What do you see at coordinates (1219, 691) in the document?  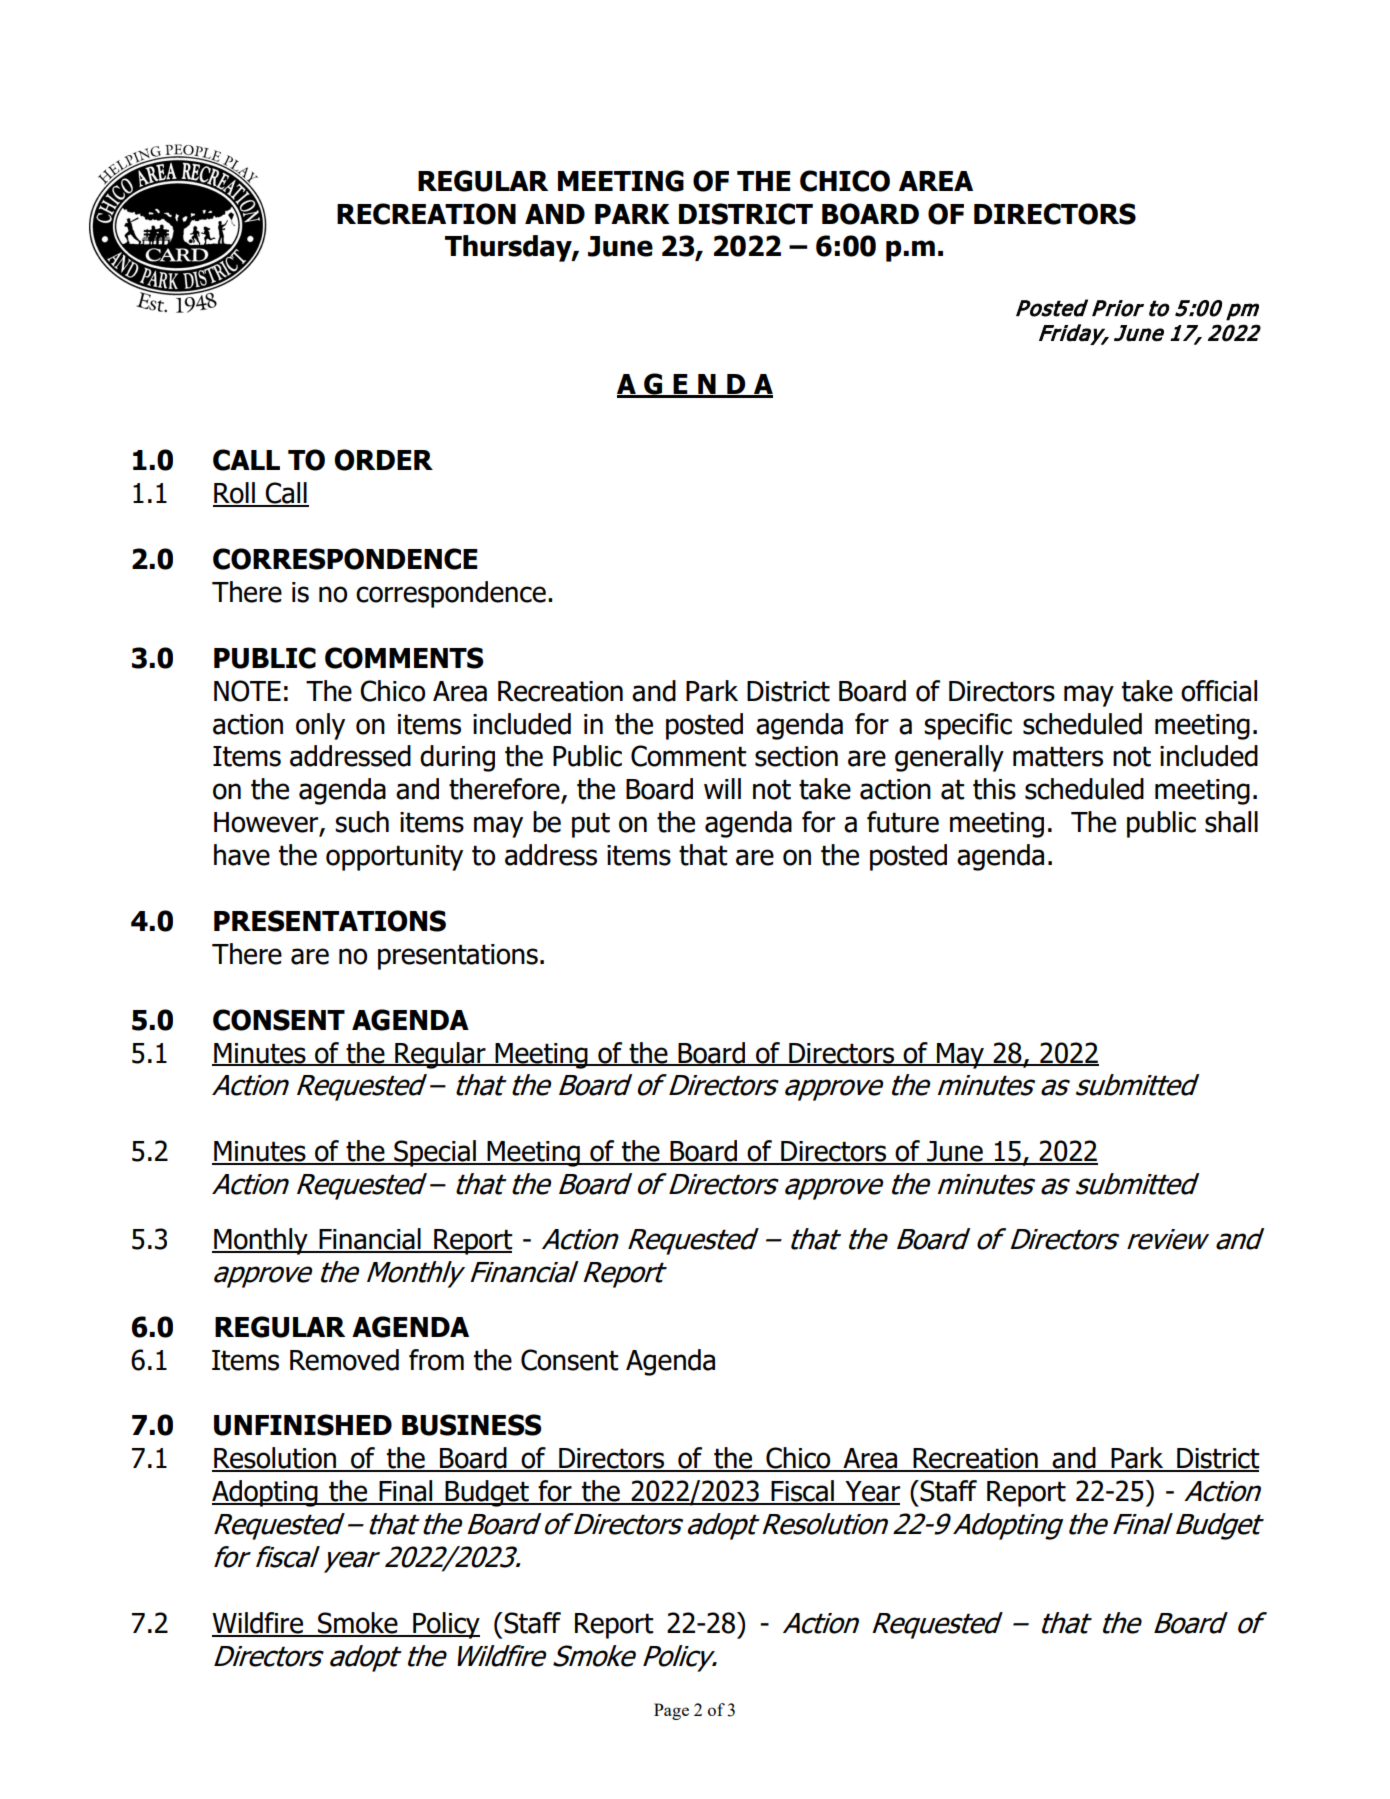 I see `official` at bounding box center [1219, 691].
